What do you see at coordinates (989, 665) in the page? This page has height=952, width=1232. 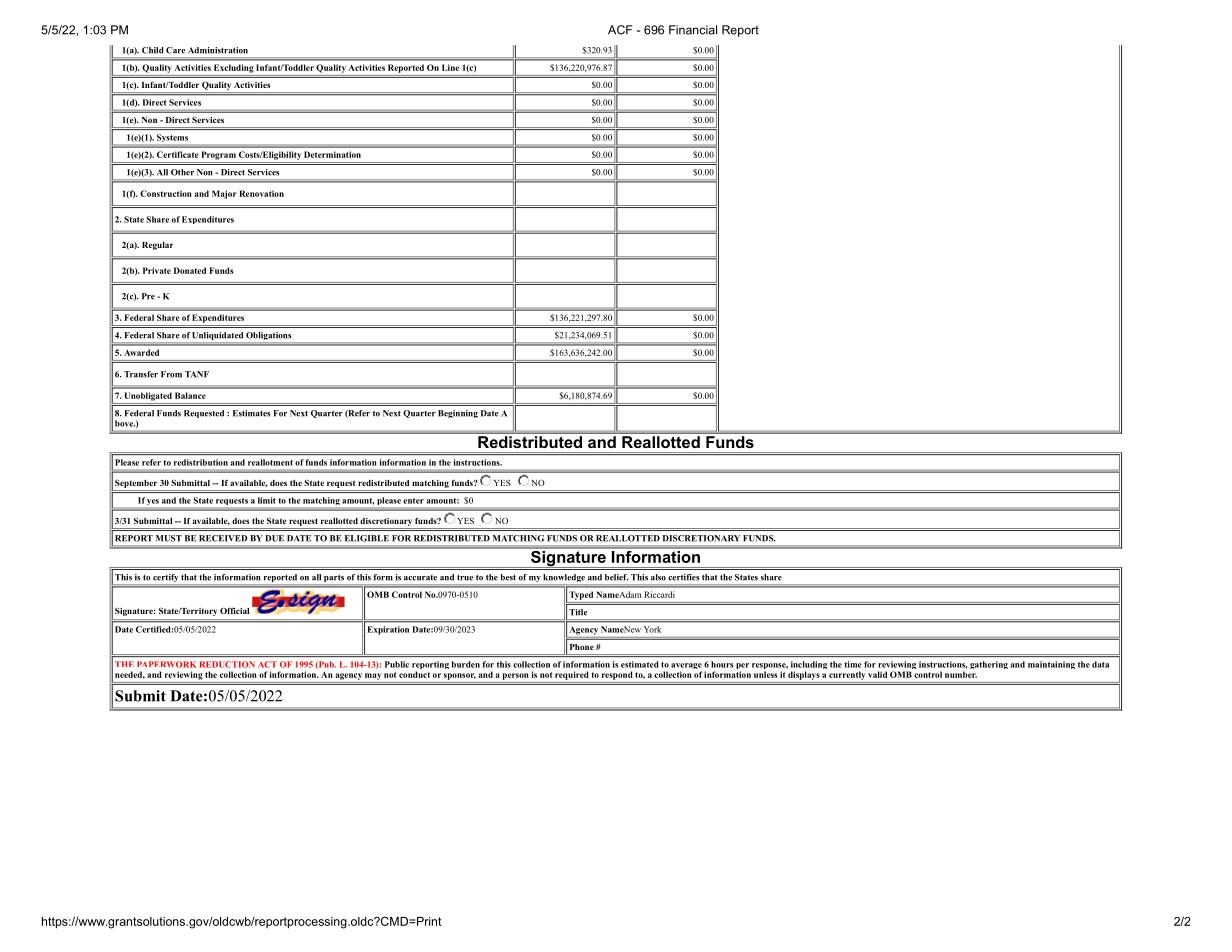 I see `gathering` at bounding box center [989, 665].
